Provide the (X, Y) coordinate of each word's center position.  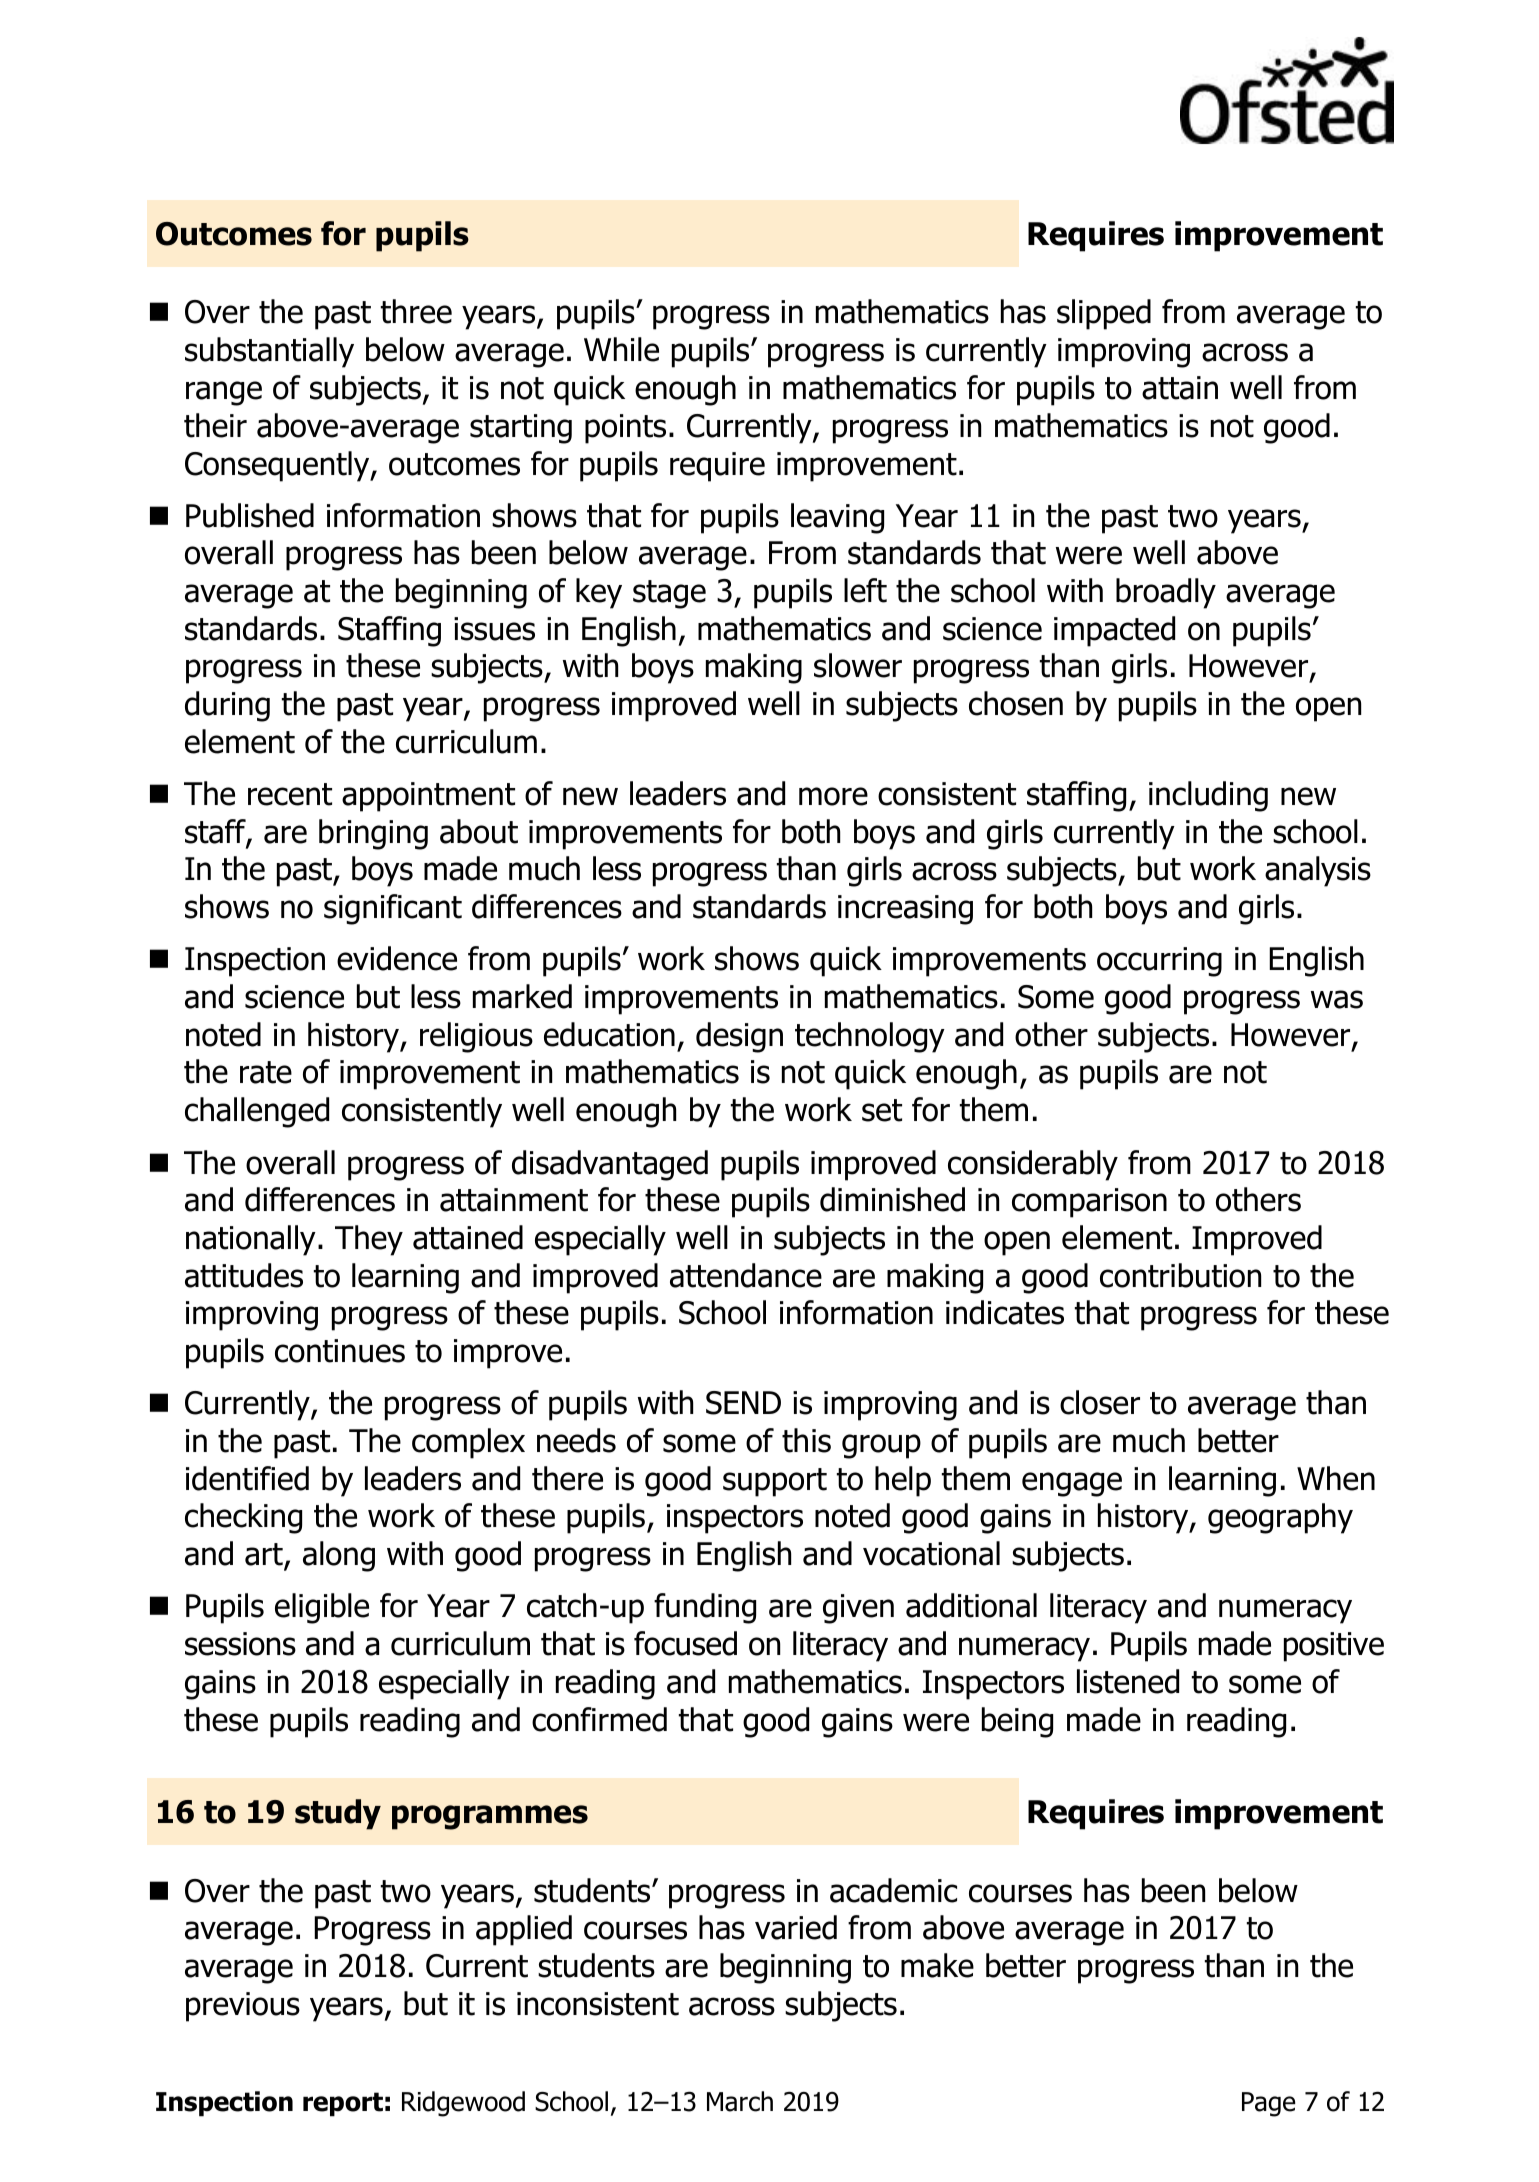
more (833, 796)
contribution (1180, 1275)
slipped (1104, 314)
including (1208, 796)
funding (705, 1608)
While (621, 349)
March (740, 2101)
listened (1128, 1681)
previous (243, 2007)
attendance (746, 1275)
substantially (269, 352)
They (369, 1240)
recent (290, 794)
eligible (322, 1608)
